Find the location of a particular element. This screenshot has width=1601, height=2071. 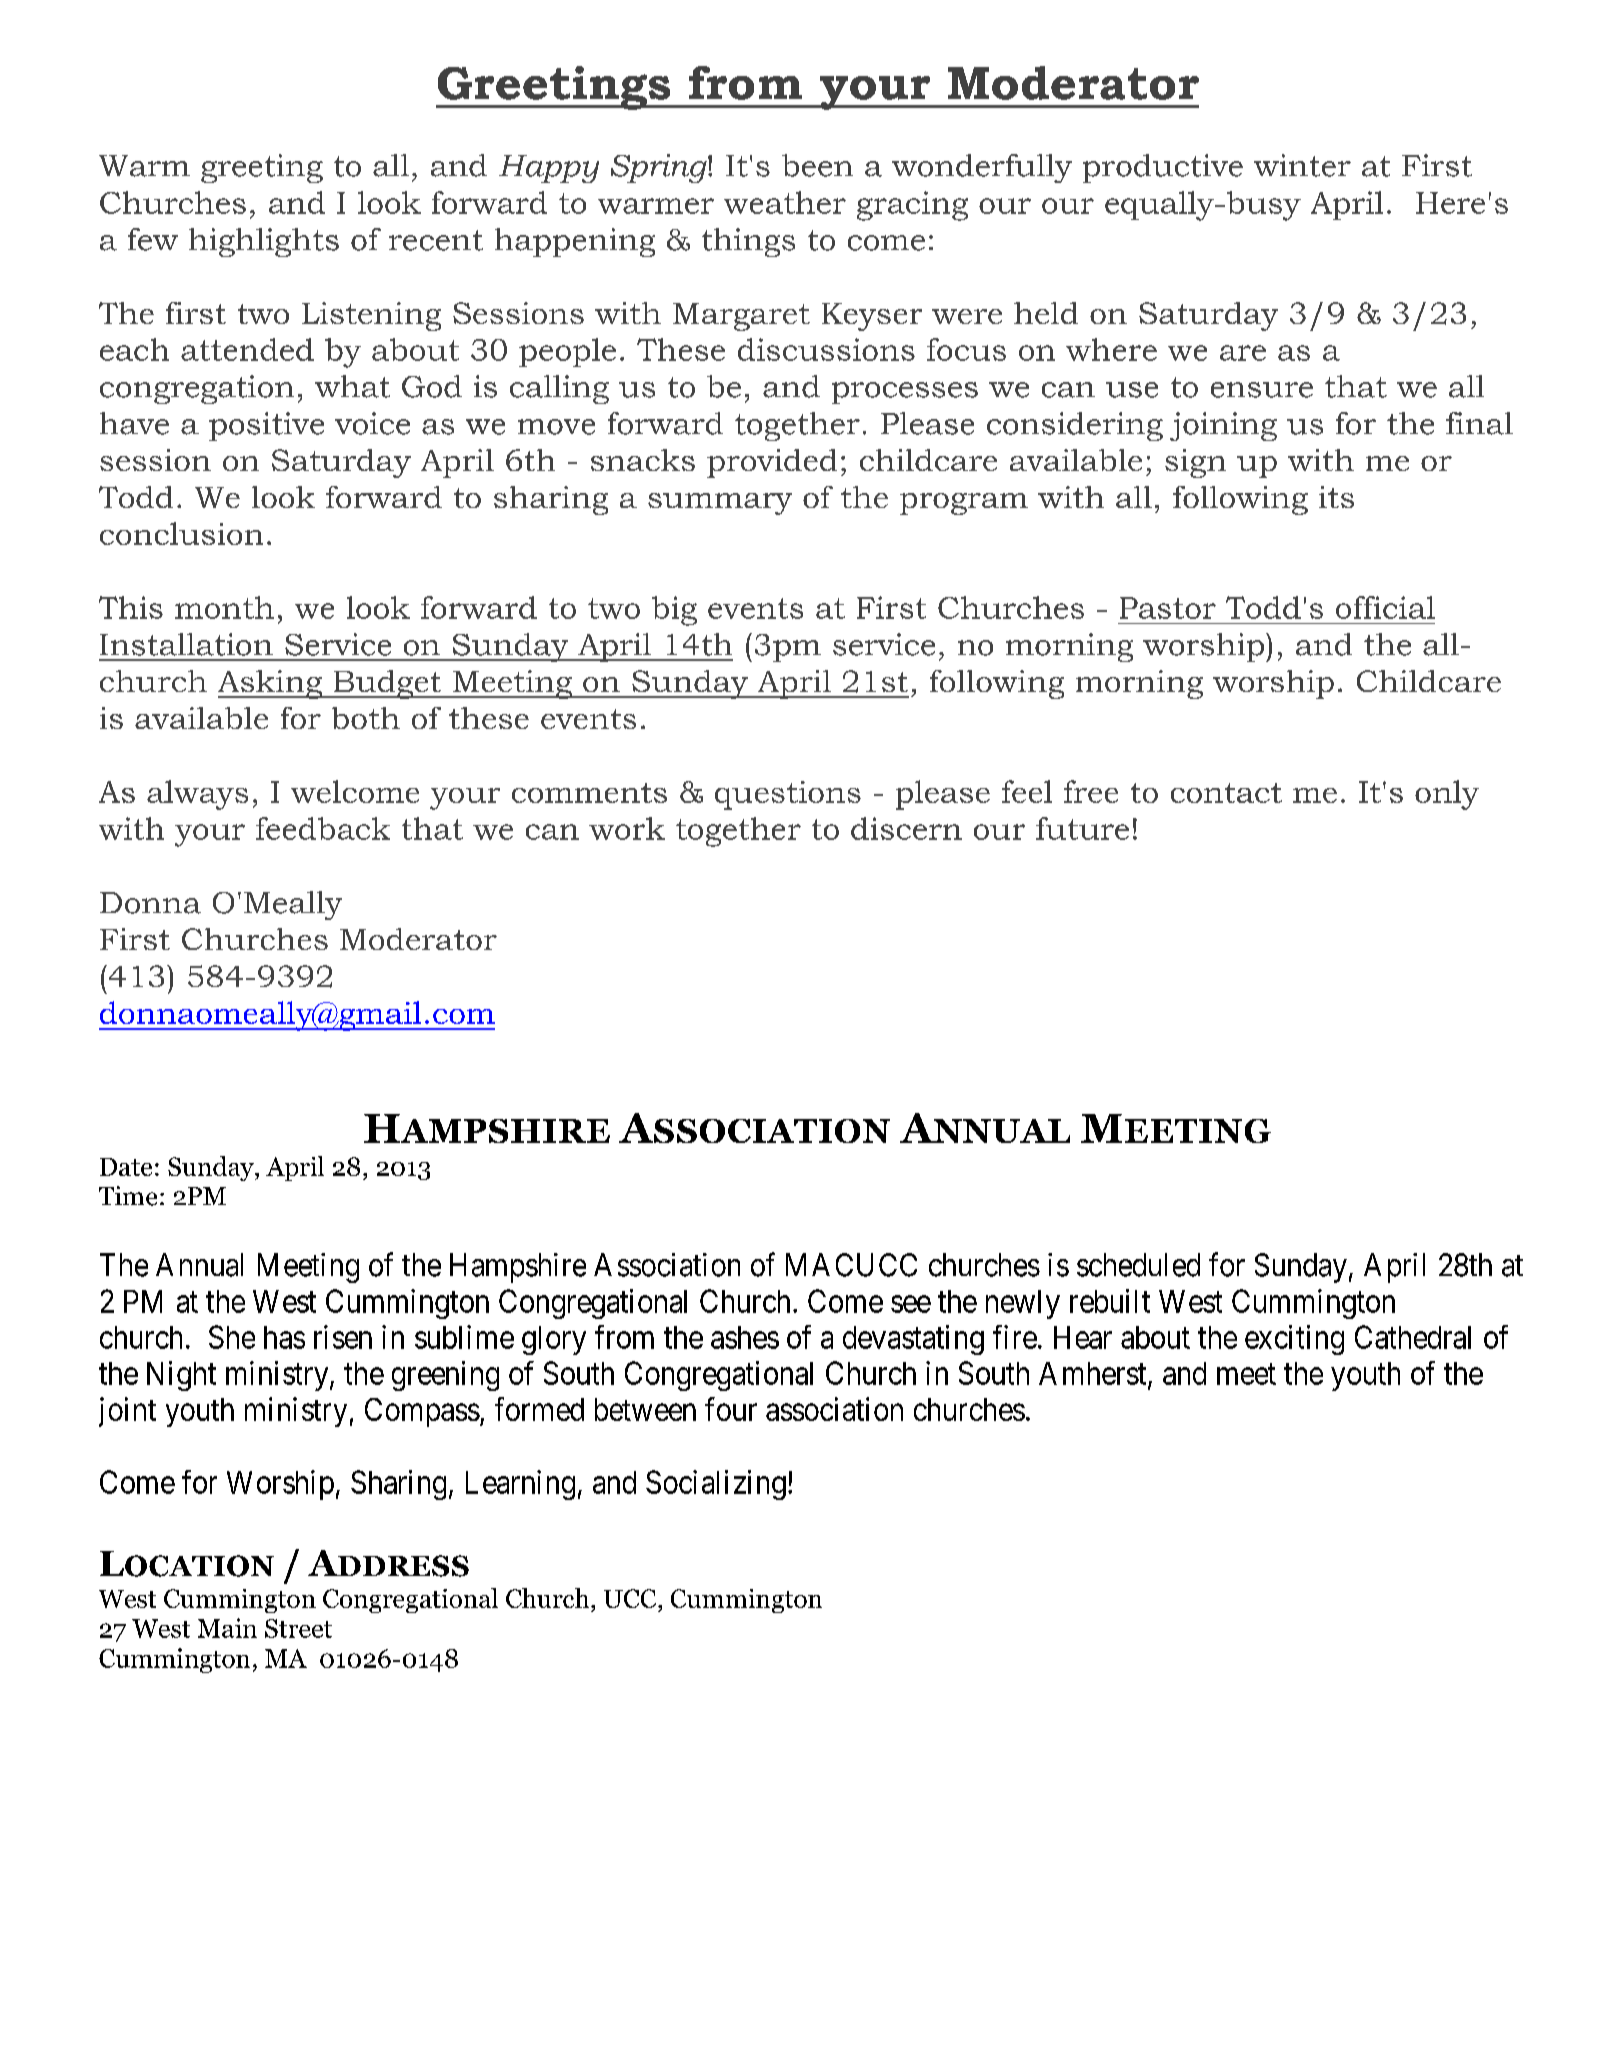

Socializing is located at coordinates (716, 1485).
